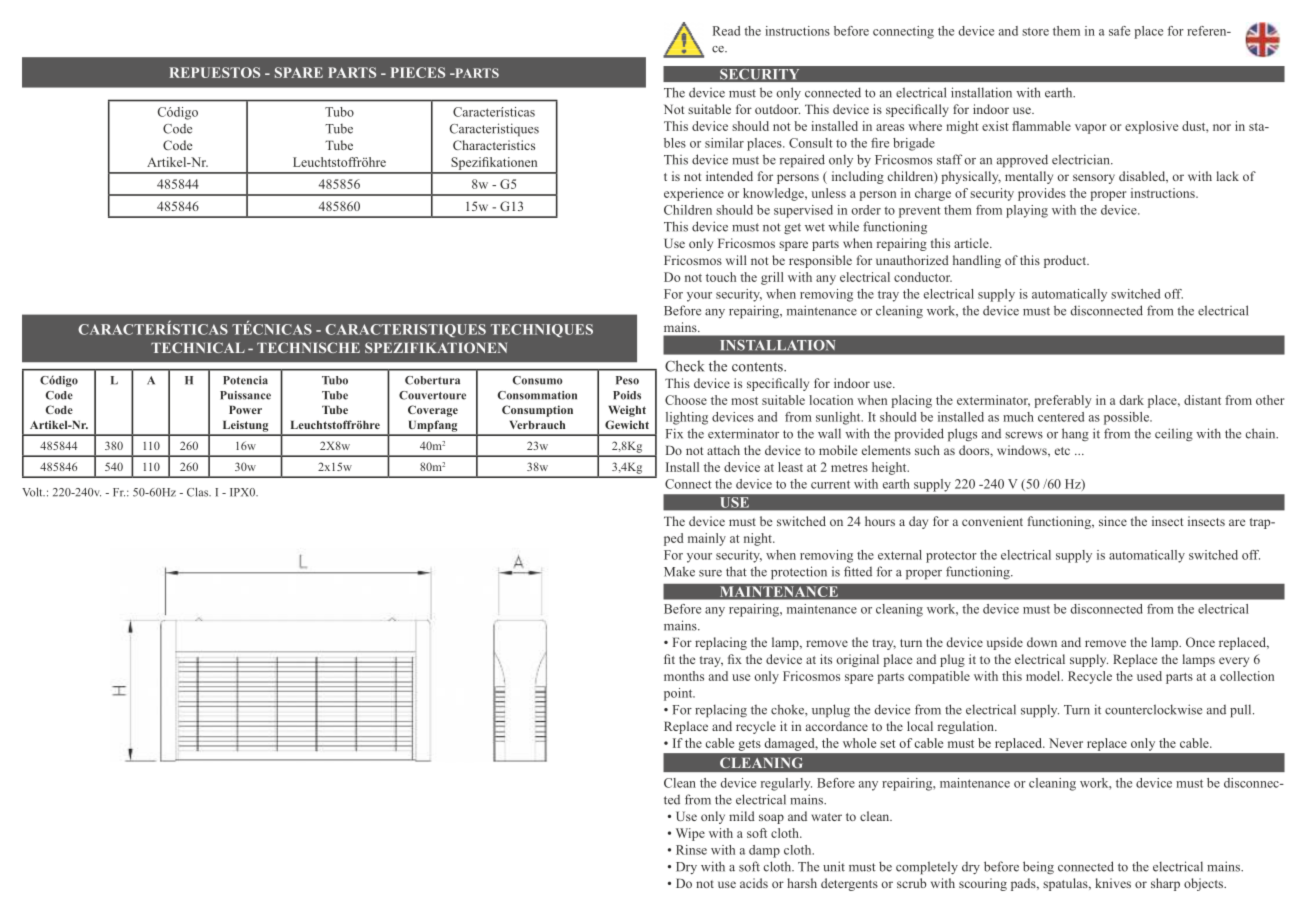 The height and width of the page is (924, 1308). I want to click on Rinse, so click(691, 850).
